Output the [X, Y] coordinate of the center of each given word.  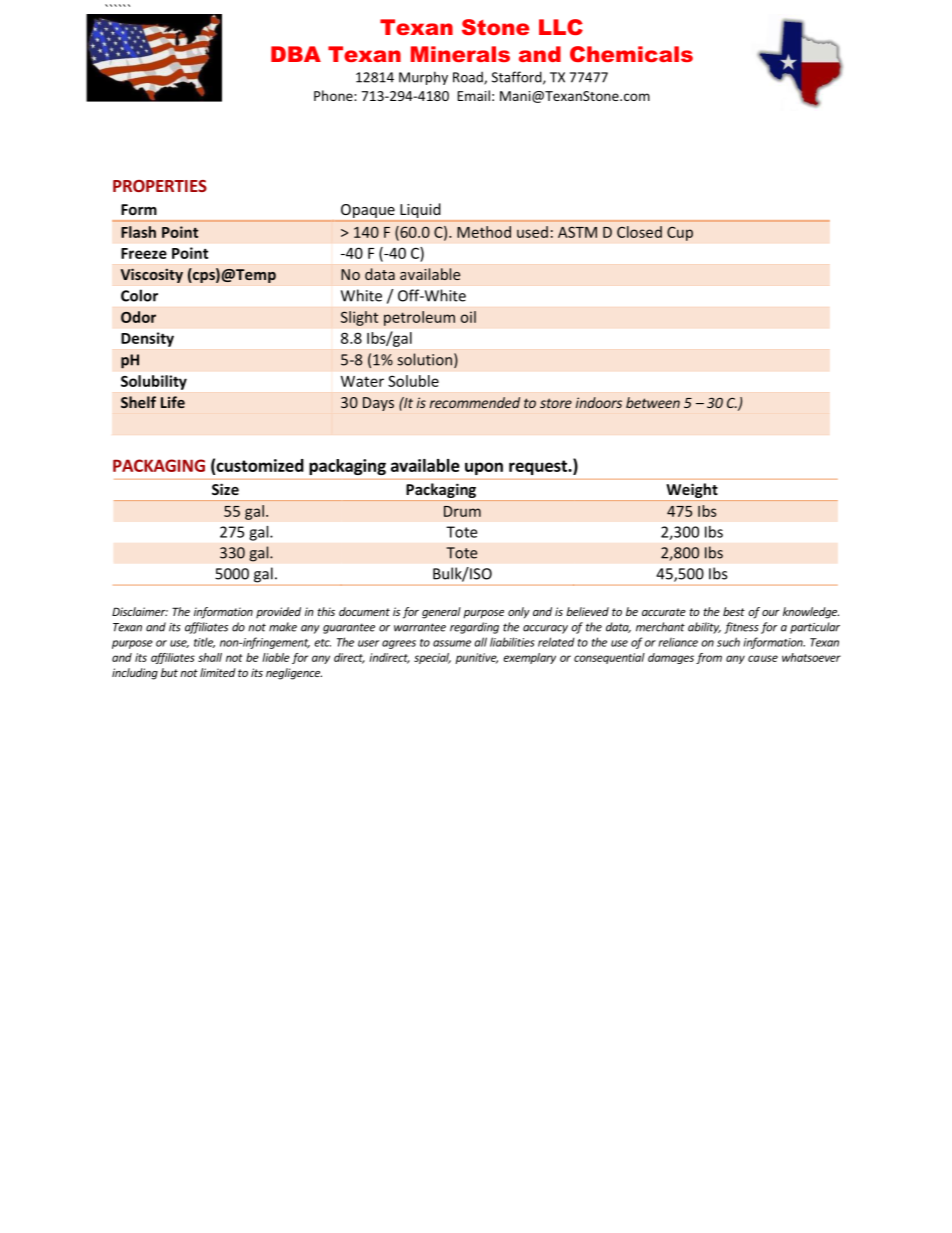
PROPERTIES [160, 186]
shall [210, 657]
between [653, 402]
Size [225, 489]
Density [147, 339]
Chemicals [631, 54]
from [709, 658]
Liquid [420, 212]
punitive [476, 658]
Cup [680, 233]
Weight [692, 490]
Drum [462, 511]
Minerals [460, 54]
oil [468, 317]
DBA [296, 54]
